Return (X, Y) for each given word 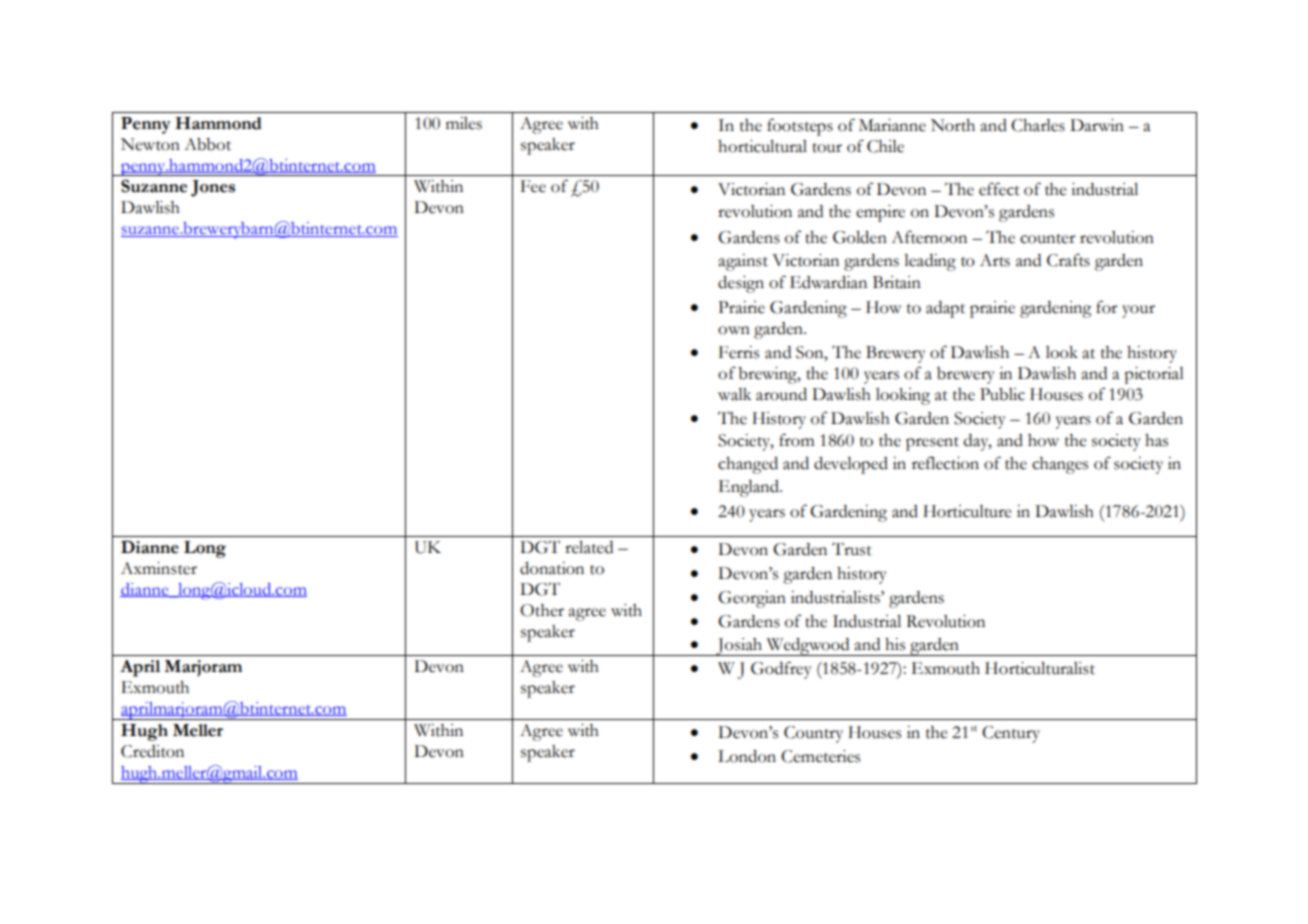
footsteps (800, 127)
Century (1011, 734)
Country (813, 734)
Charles (1038, 125)
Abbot (207, 144)
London (747, 756)
